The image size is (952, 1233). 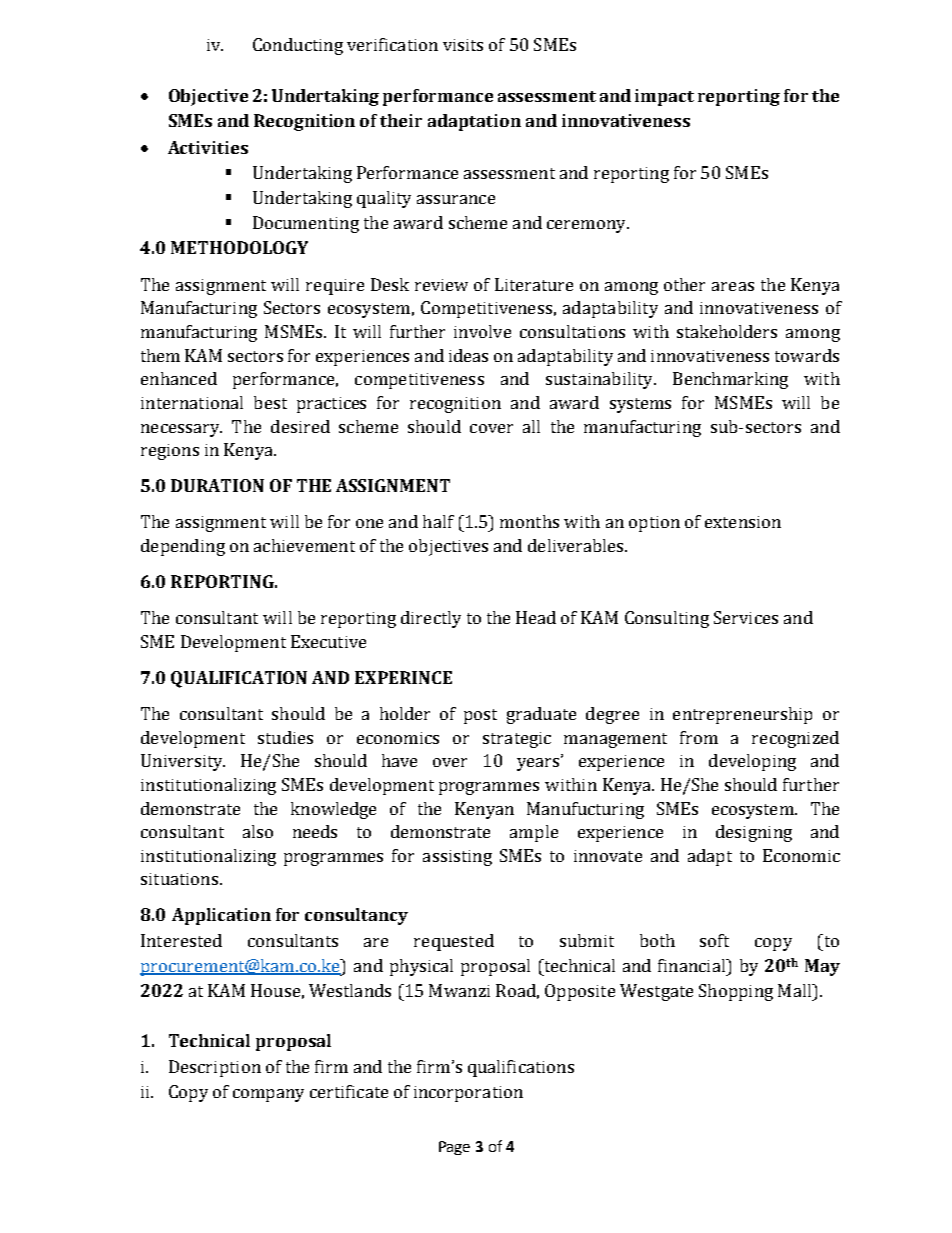 I want to click on incorporation, so click(x=468, y=1094).
